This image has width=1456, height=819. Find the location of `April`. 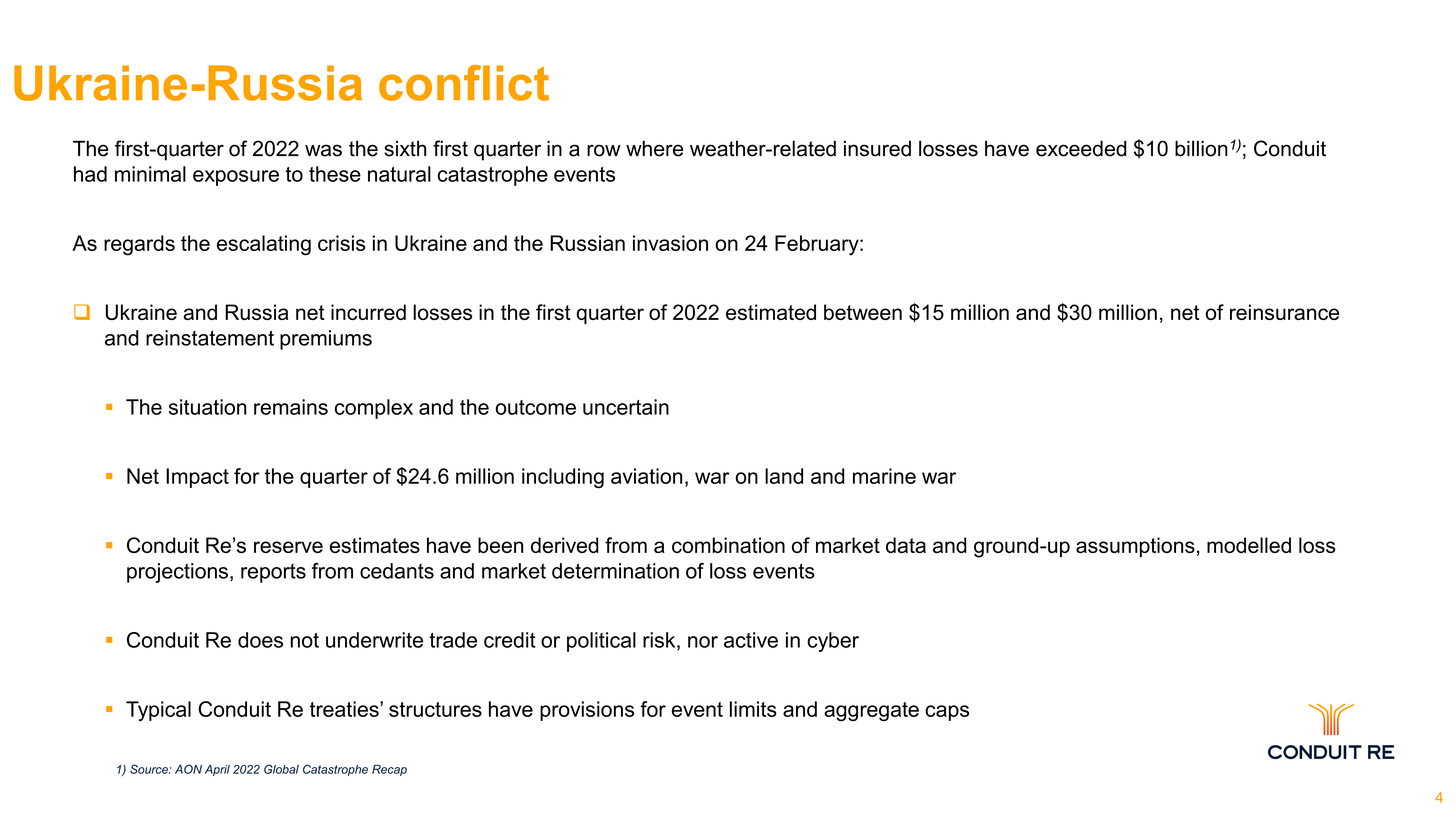

April is located at coordinates (217, 770).
